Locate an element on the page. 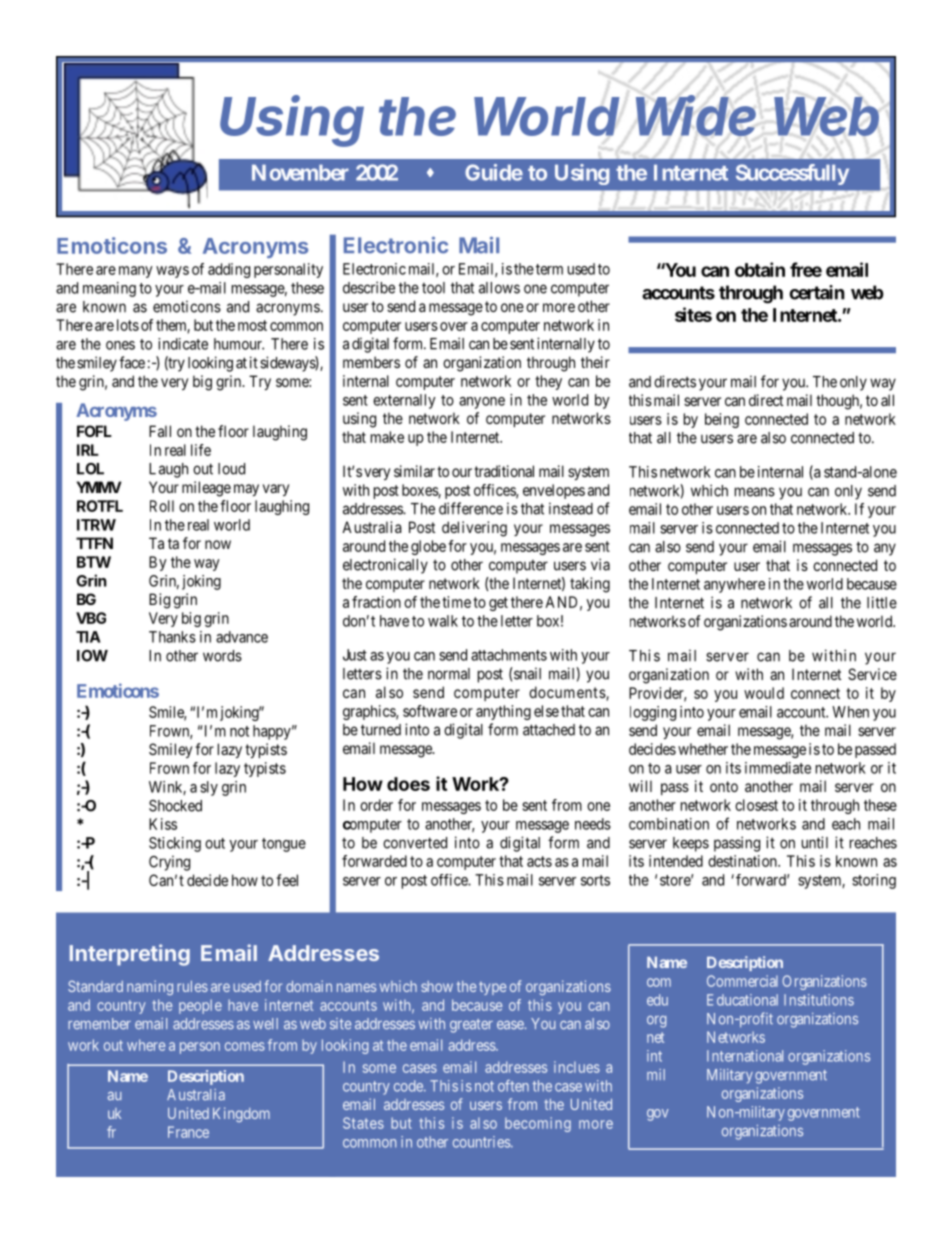 The width and height of the image is (952, 1233). does is located at coordinates (408, 784).
